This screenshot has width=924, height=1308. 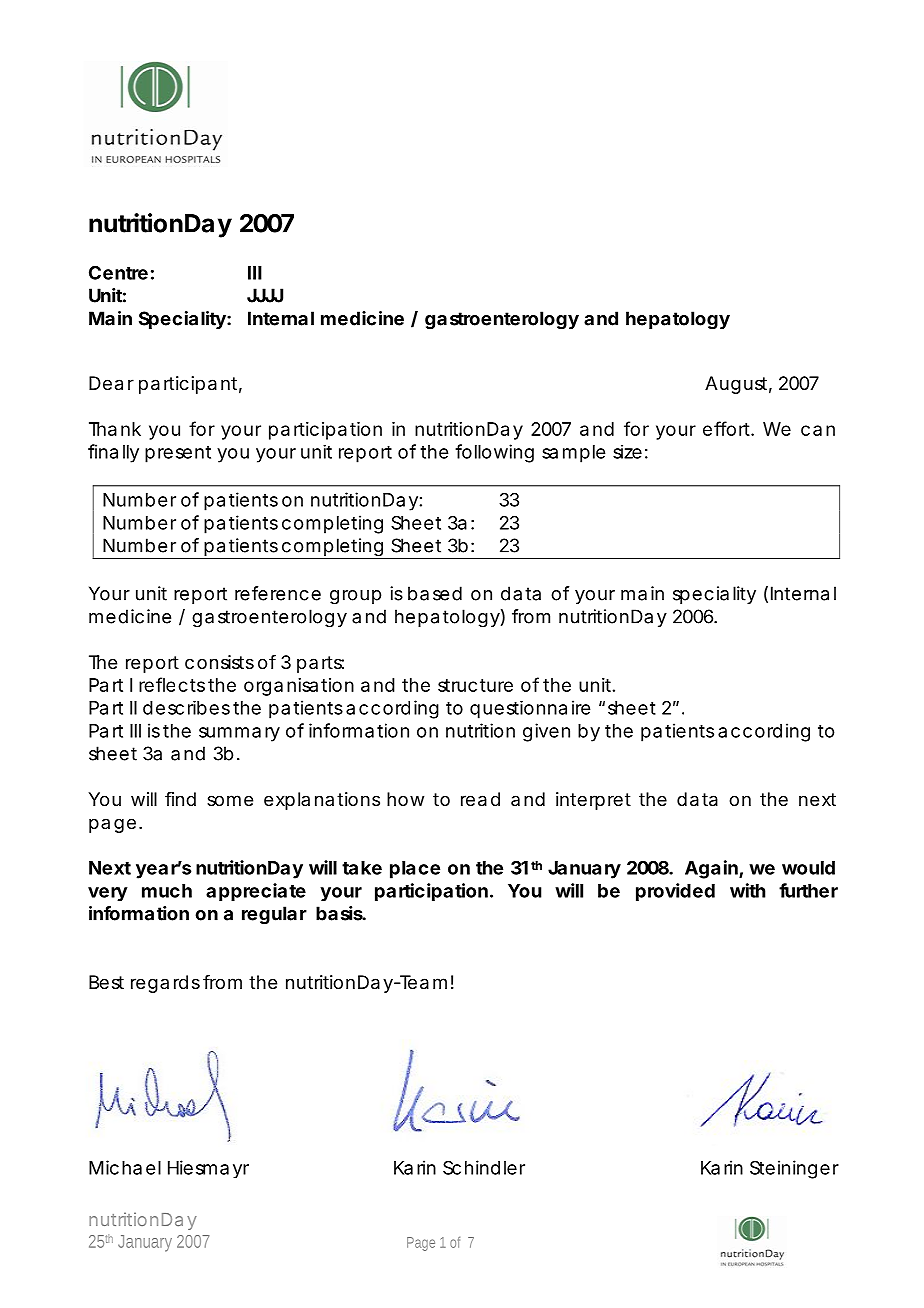 I want to click on given, so click(x=546, y=732).
